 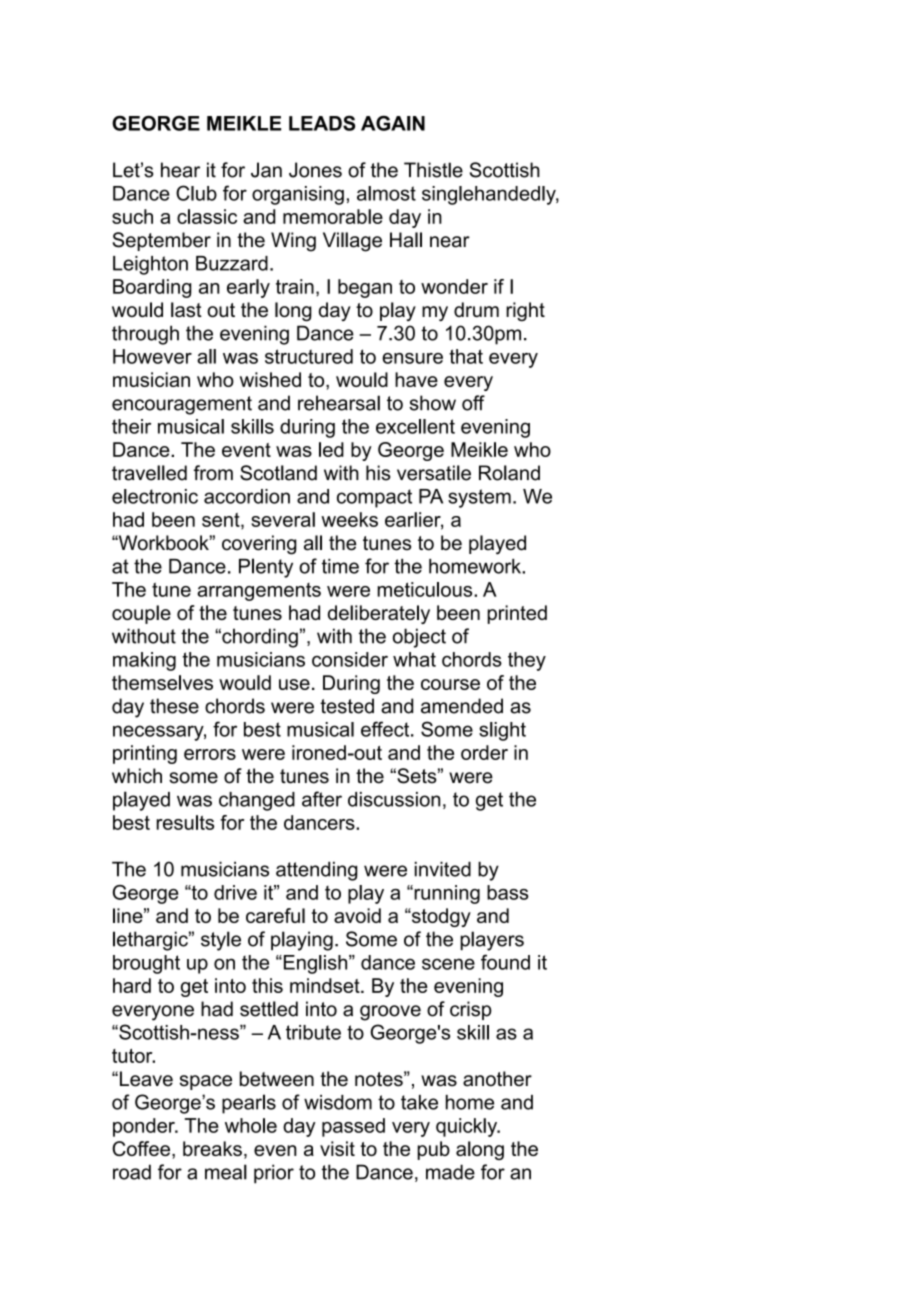 I want to click on near, so click(x=450, y=242).
